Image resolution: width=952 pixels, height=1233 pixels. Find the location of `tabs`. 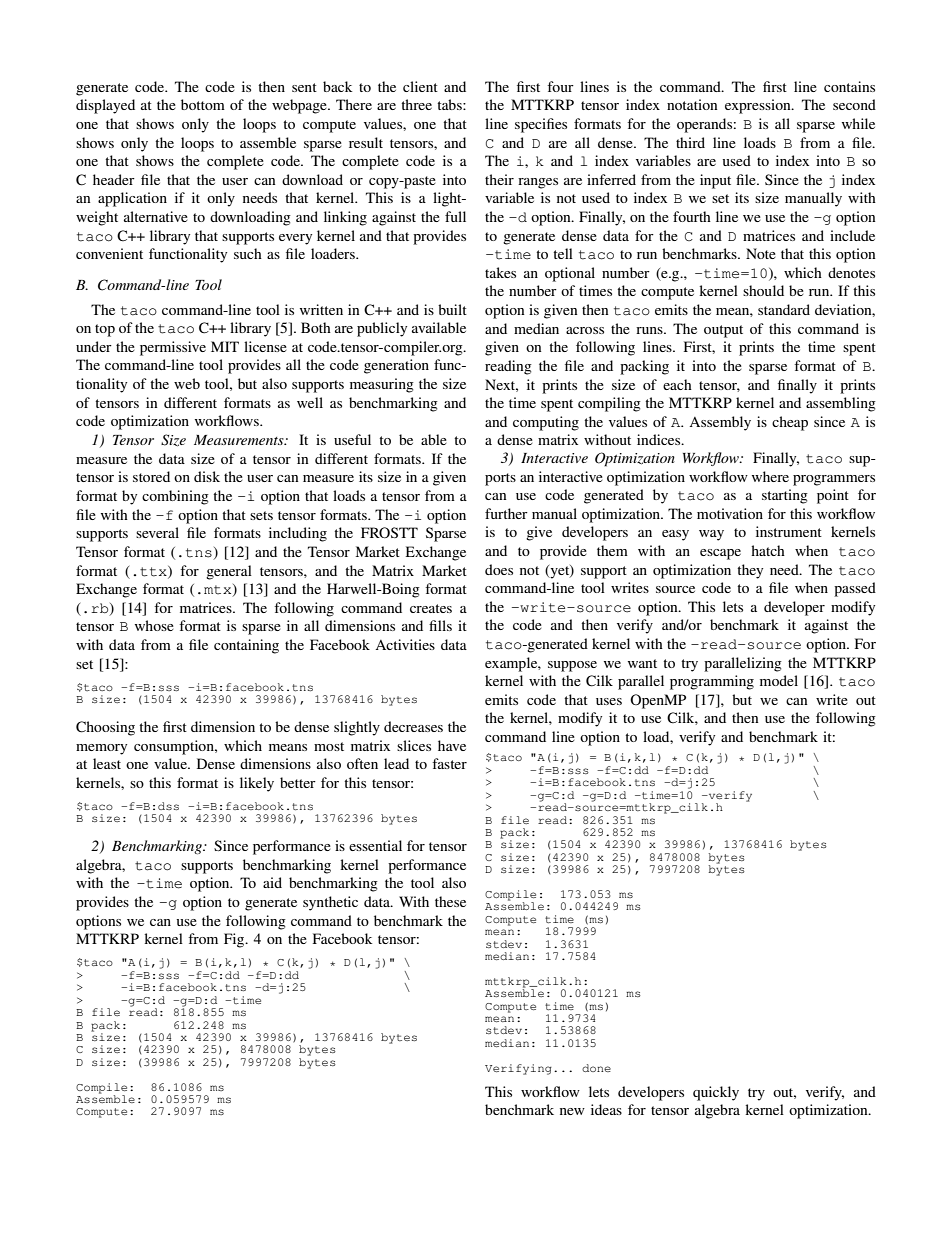

tabs is located at coordinates (450, 104).
